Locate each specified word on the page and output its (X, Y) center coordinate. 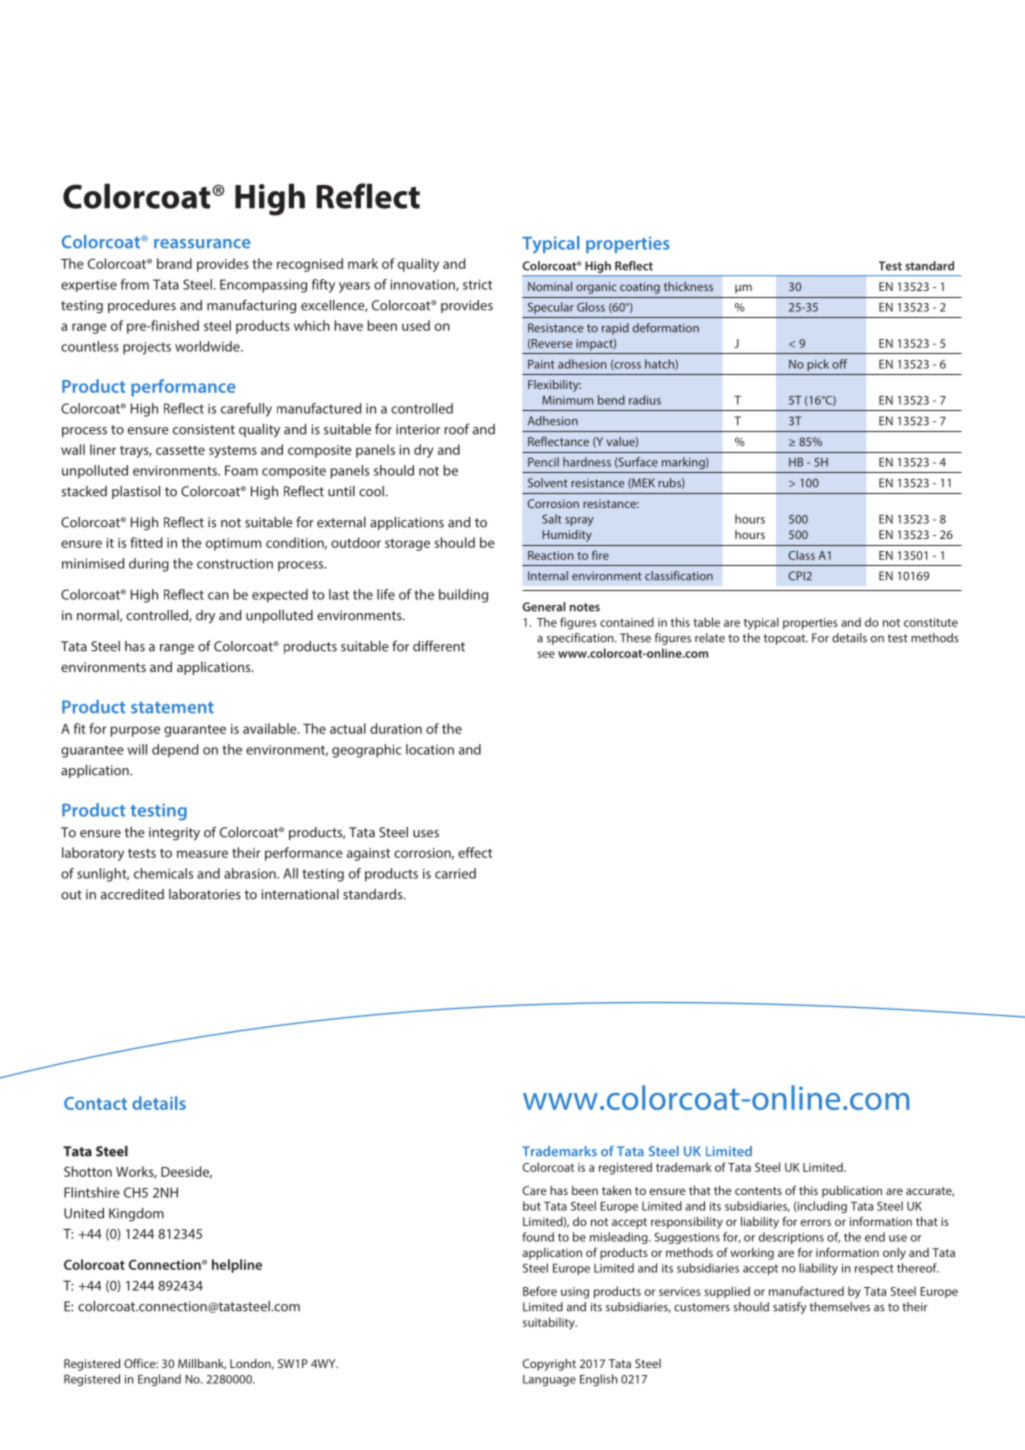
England (159, 1380)
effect (475, 852)
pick (818, 365)
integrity (174, 834)
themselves (839, 1307)
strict (477, 284)
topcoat (785, 639)
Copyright (549, 1365)
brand (174, 263)
